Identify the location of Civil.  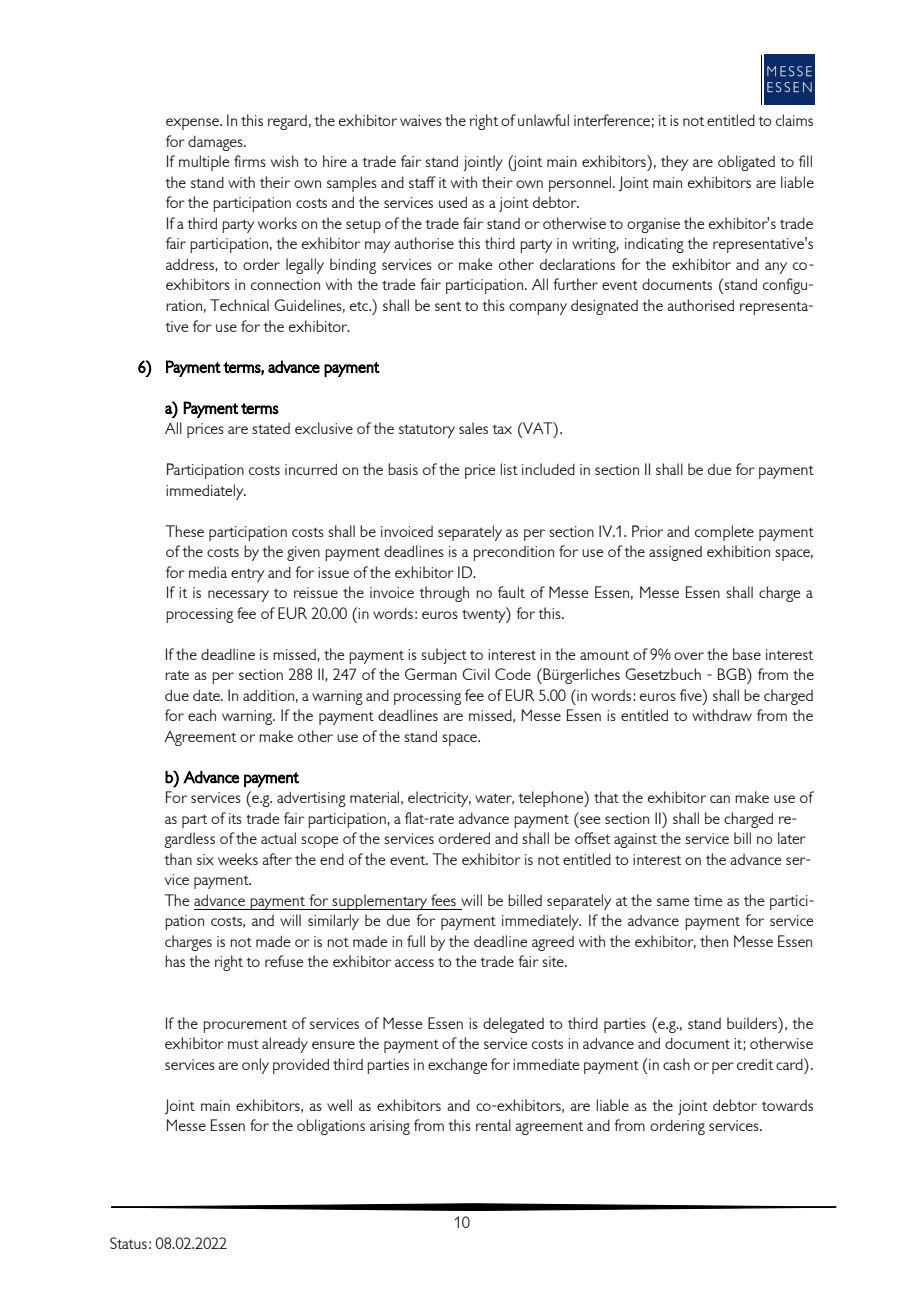
(476, 674).
